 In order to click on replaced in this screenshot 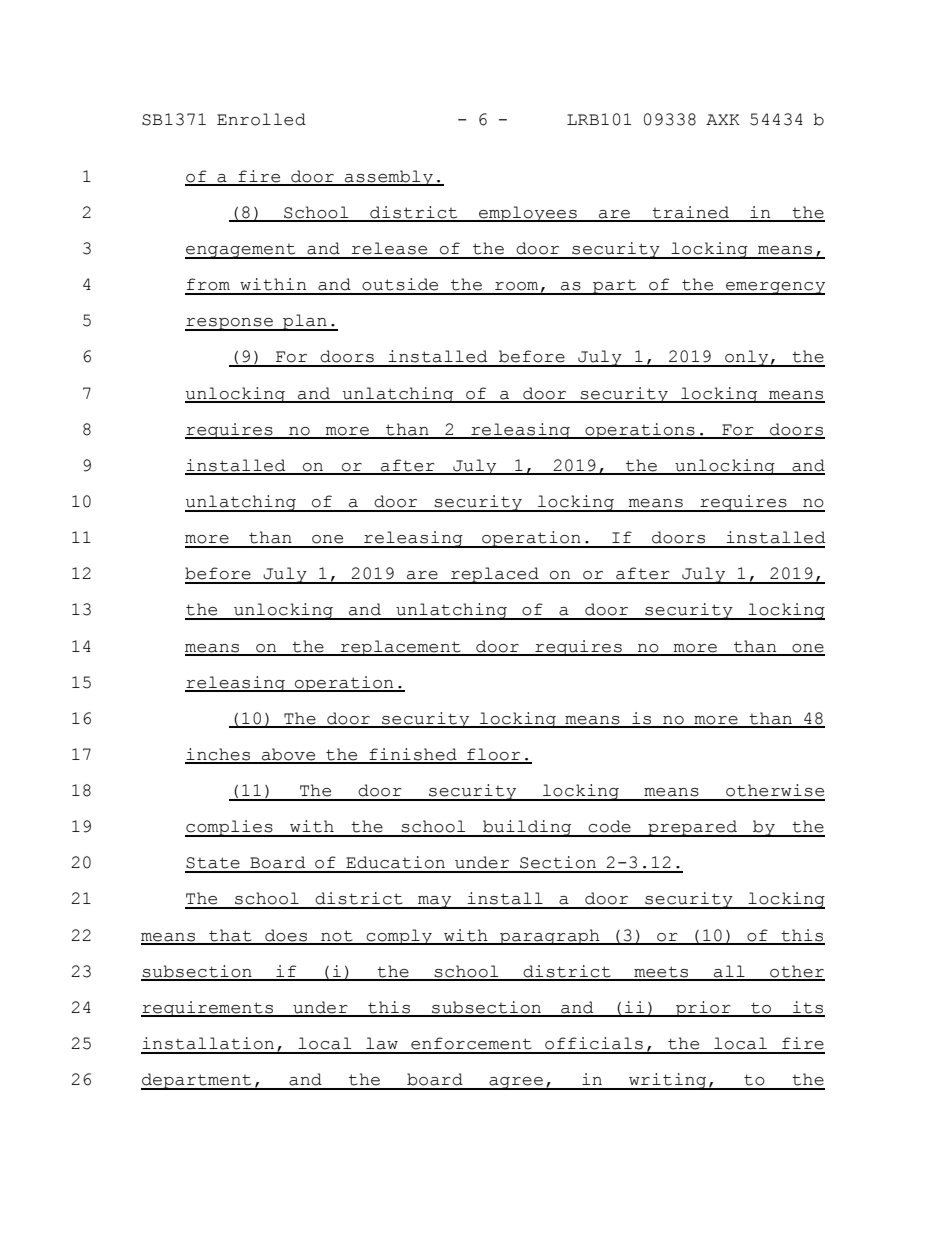, I will do `click(495, 575)`.
